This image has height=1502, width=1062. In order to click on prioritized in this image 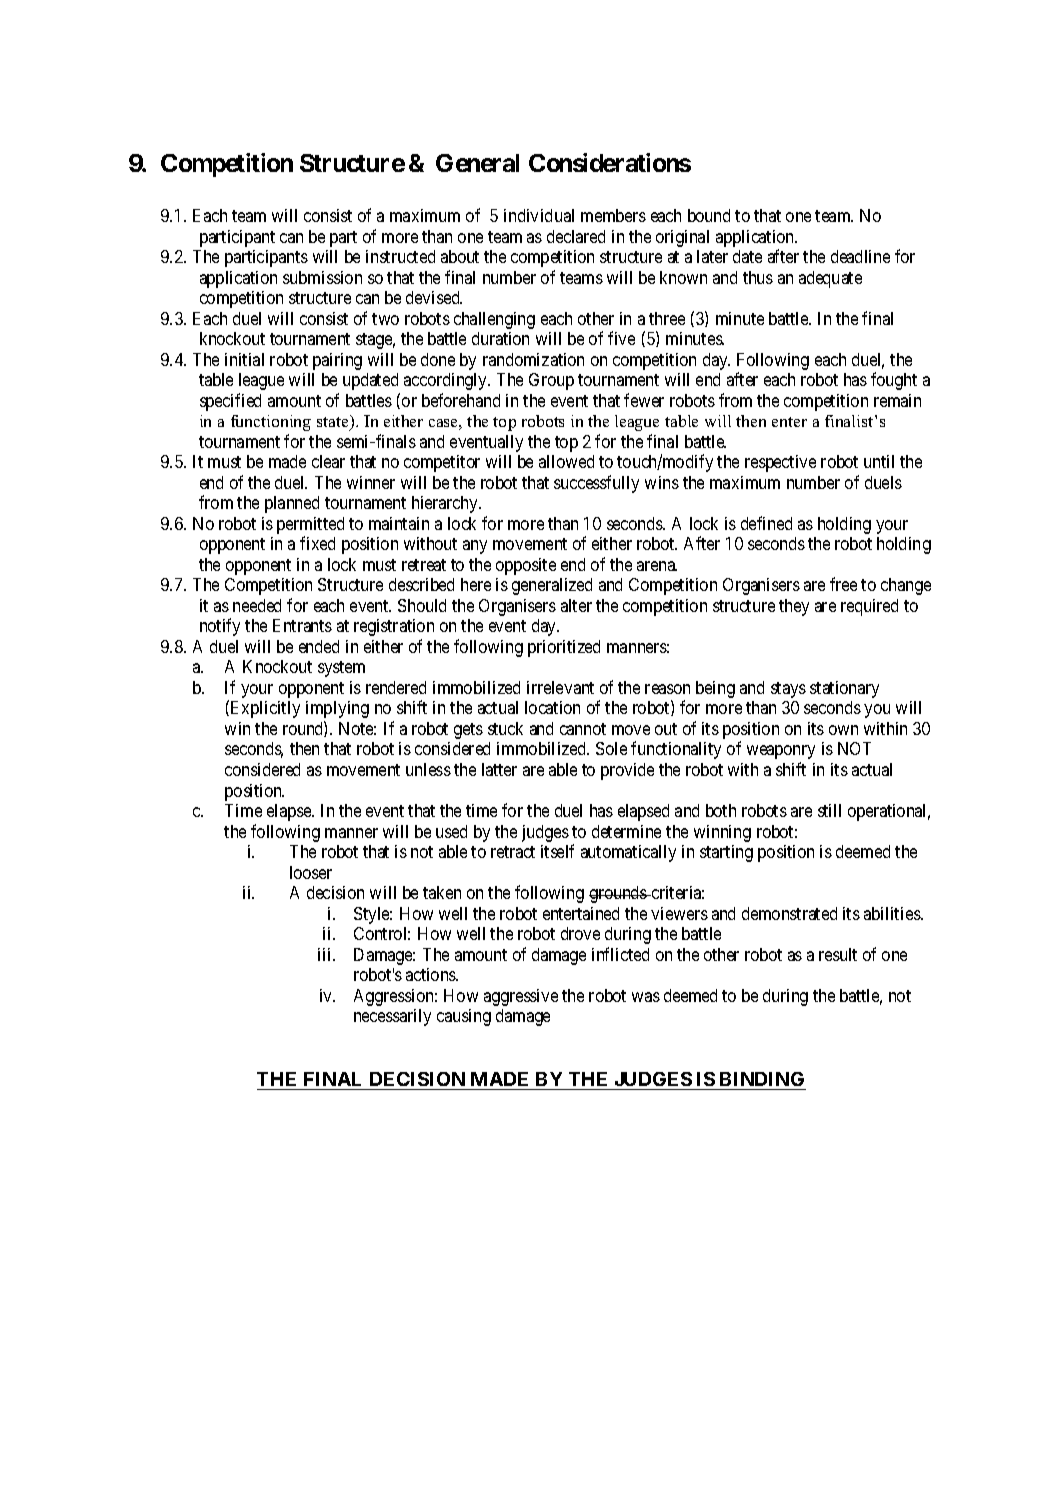, I will do `click(564, 648)`.
